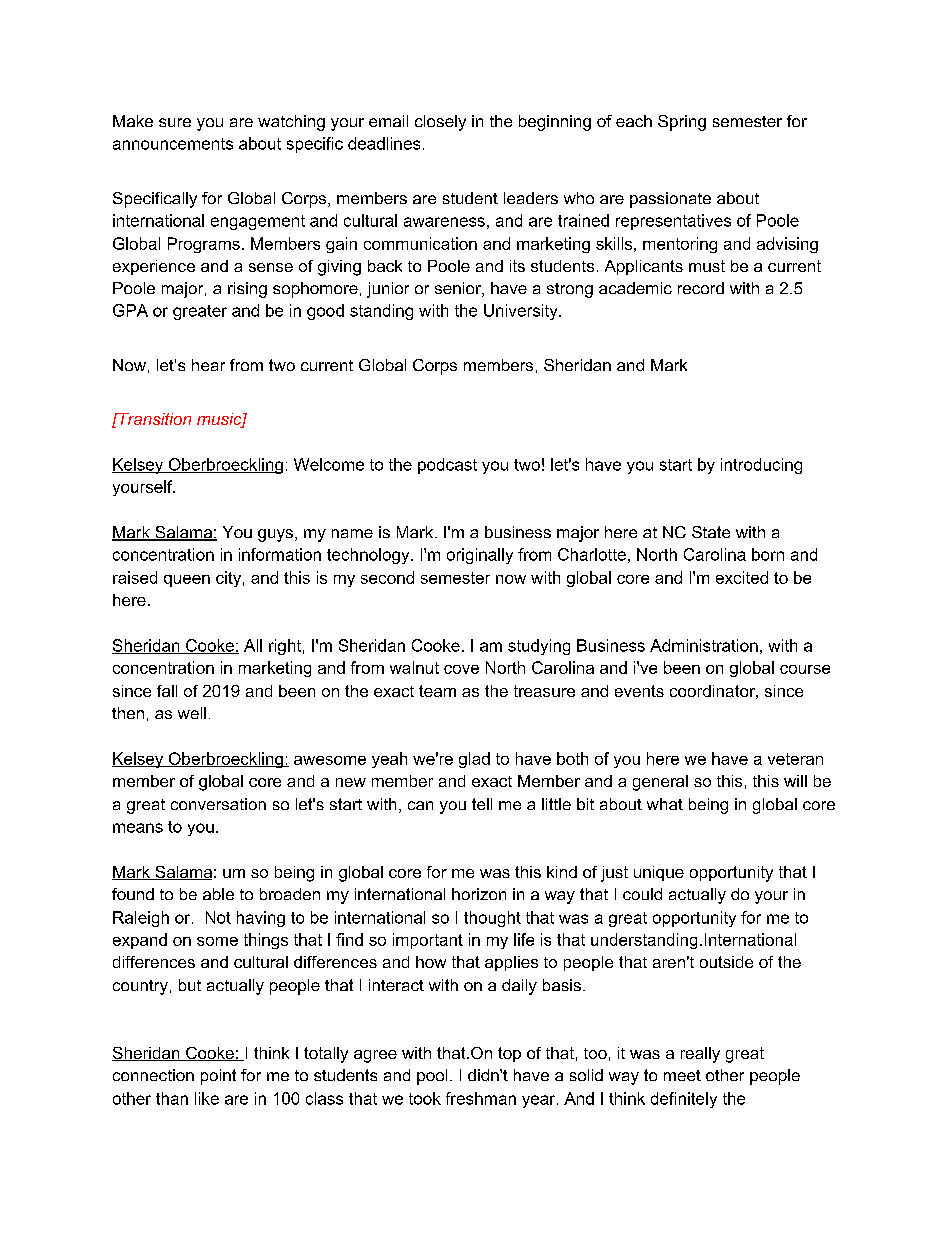  Describe the element at coordinates (659, 873) in the screenshot. I see `unique` at that location.
